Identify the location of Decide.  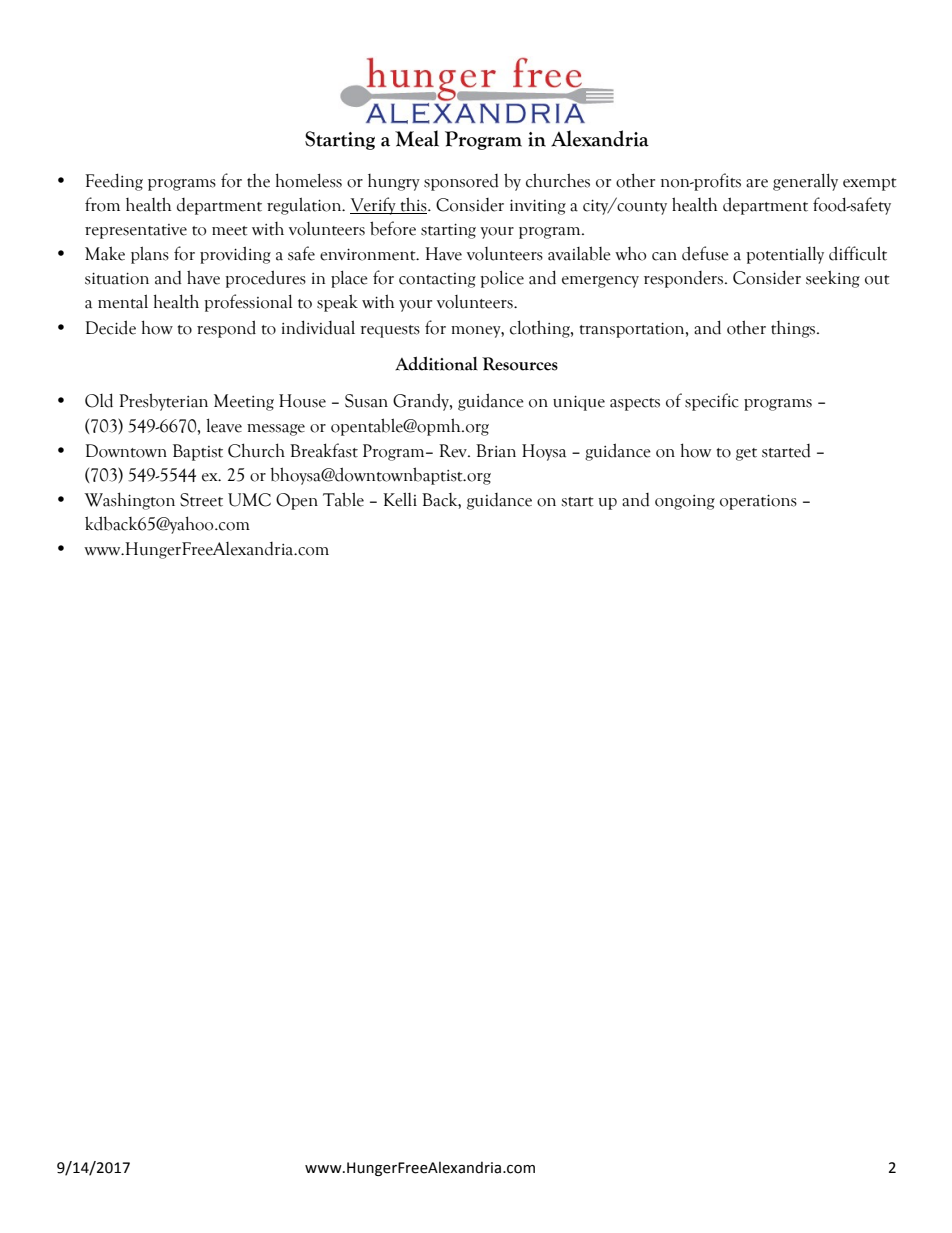
(110, 327).
